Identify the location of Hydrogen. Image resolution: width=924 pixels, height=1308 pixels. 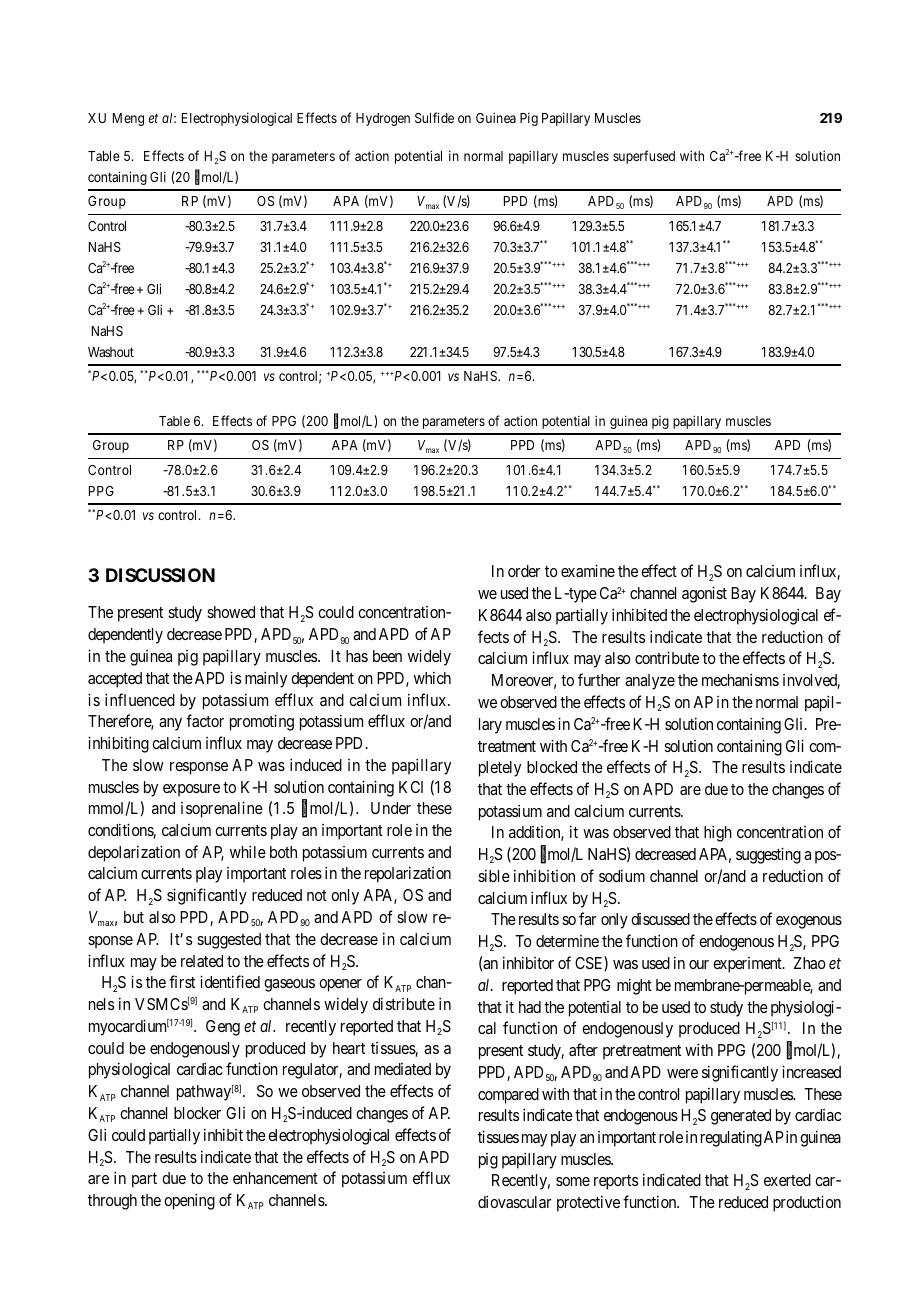
(383, 119).
